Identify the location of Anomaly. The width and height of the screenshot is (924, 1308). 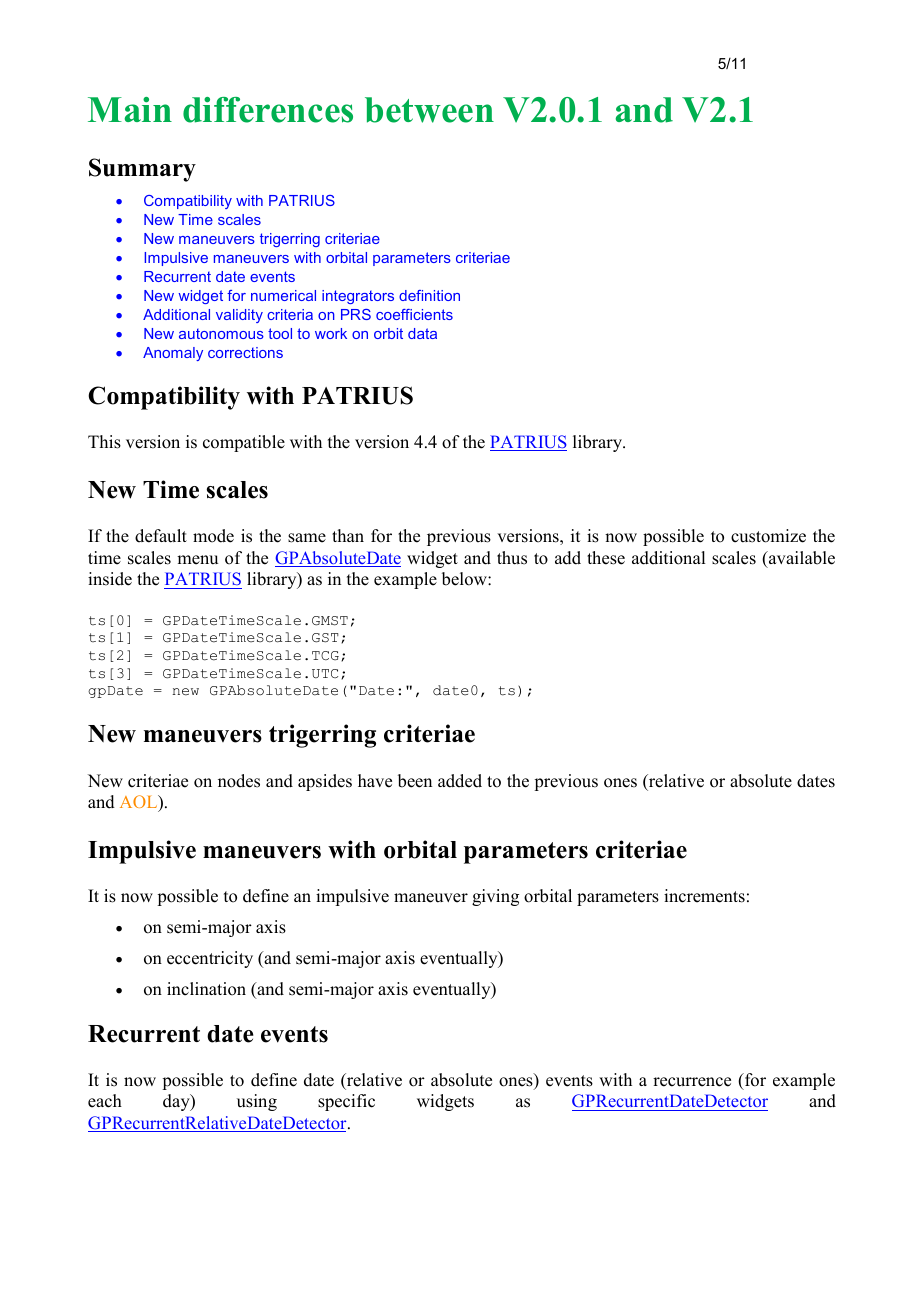
(173, 354).
